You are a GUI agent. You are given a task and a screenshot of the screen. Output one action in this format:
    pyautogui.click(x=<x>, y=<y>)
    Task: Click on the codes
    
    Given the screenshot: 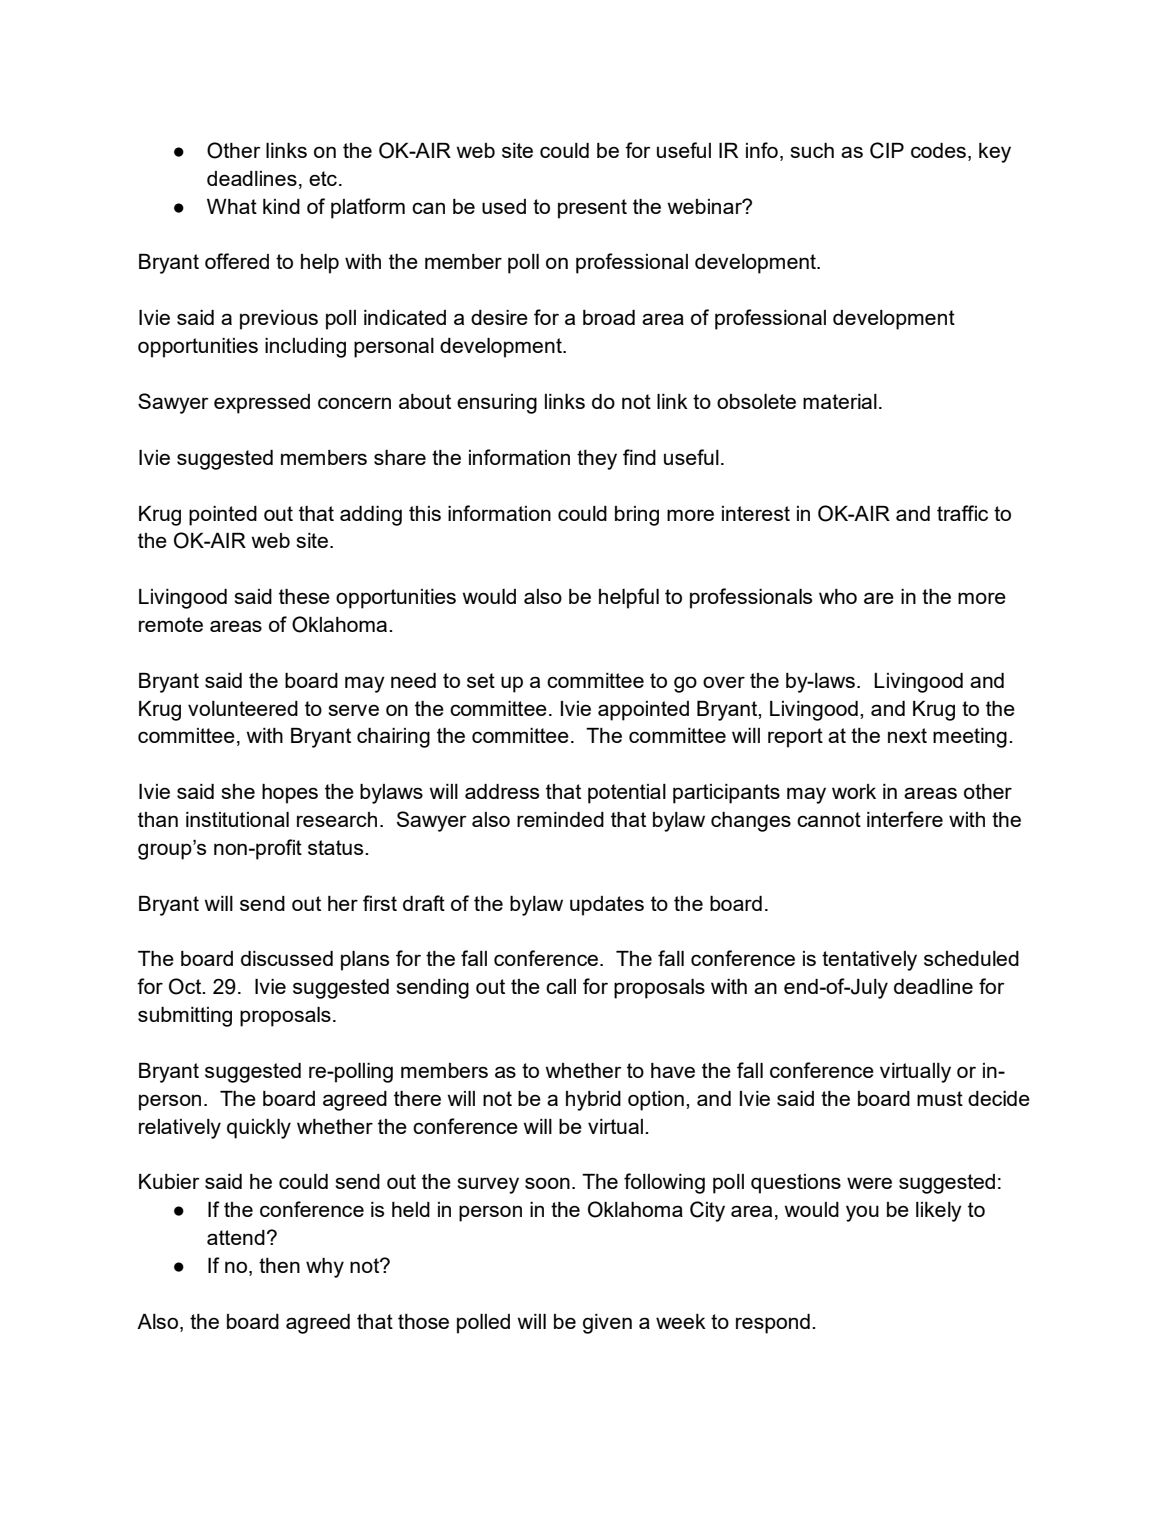 What is the action you would take?
    pyautogui.click(x=938, y=150)
